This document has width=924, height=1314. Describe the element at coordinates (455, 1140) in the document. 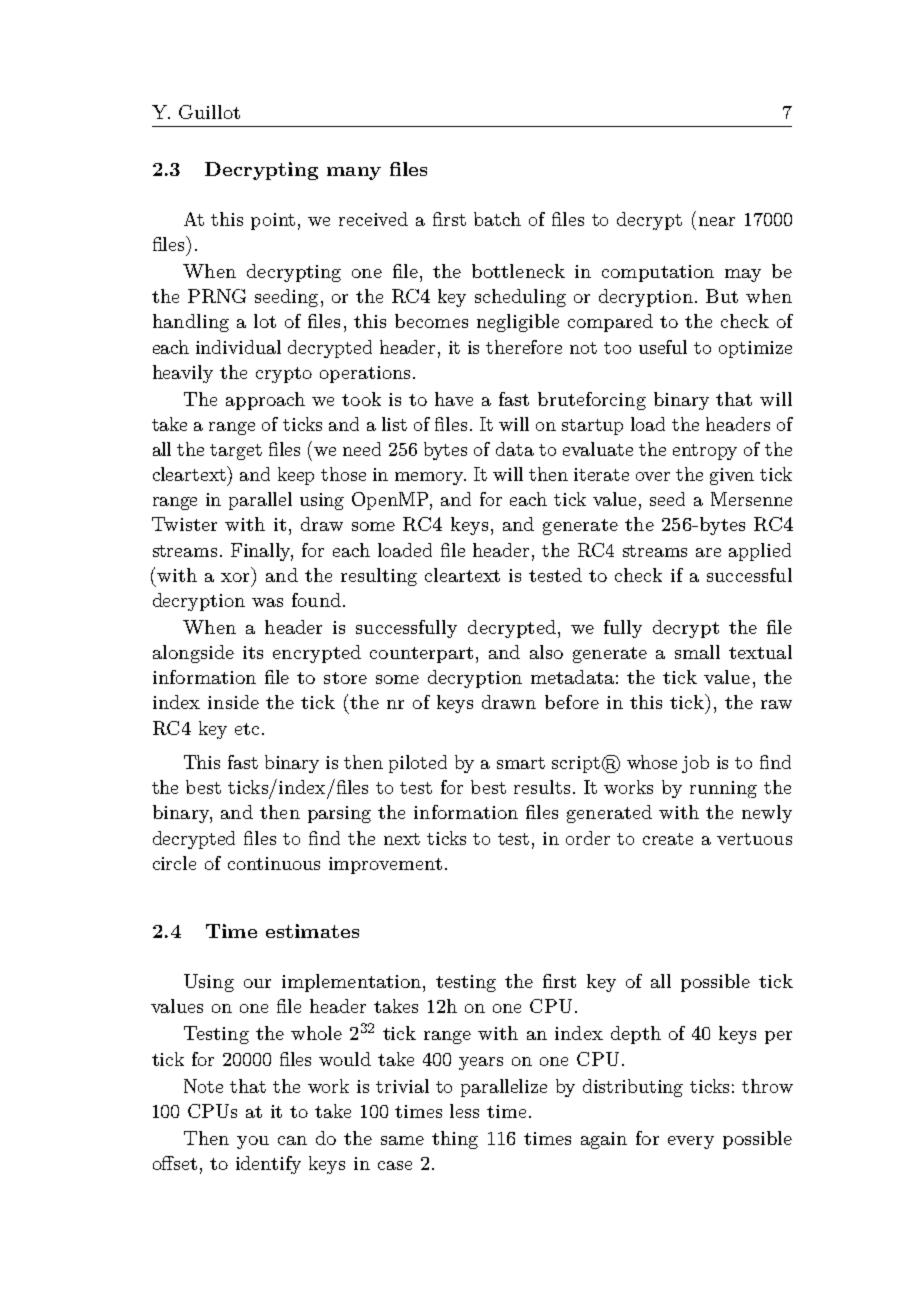

I see `thing` at that location.
